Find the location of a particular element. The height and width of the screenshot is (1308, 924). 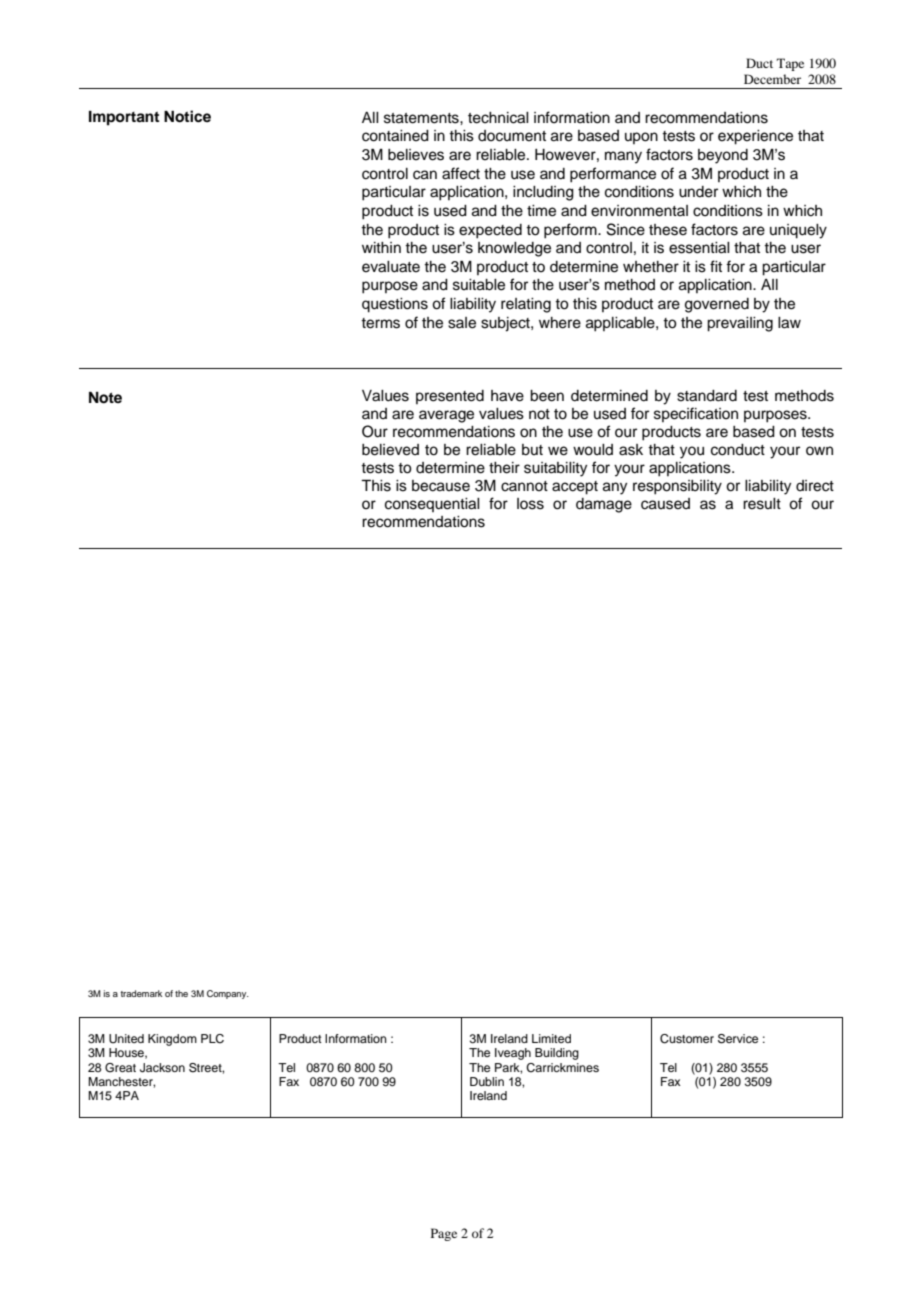

Notice is located at coordinates (187, 116).
